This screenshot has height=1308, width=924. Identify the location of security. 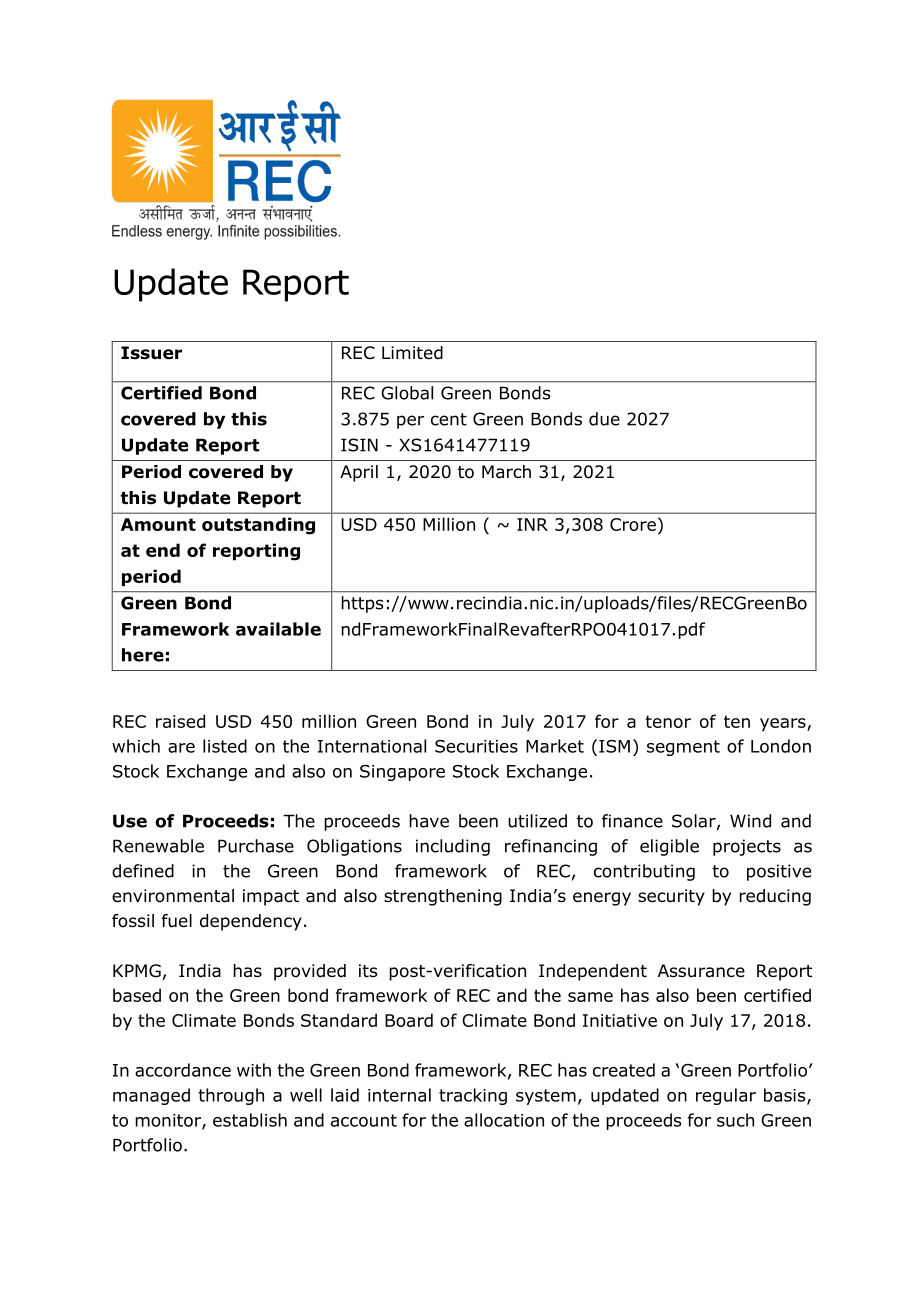
(671, 897).
